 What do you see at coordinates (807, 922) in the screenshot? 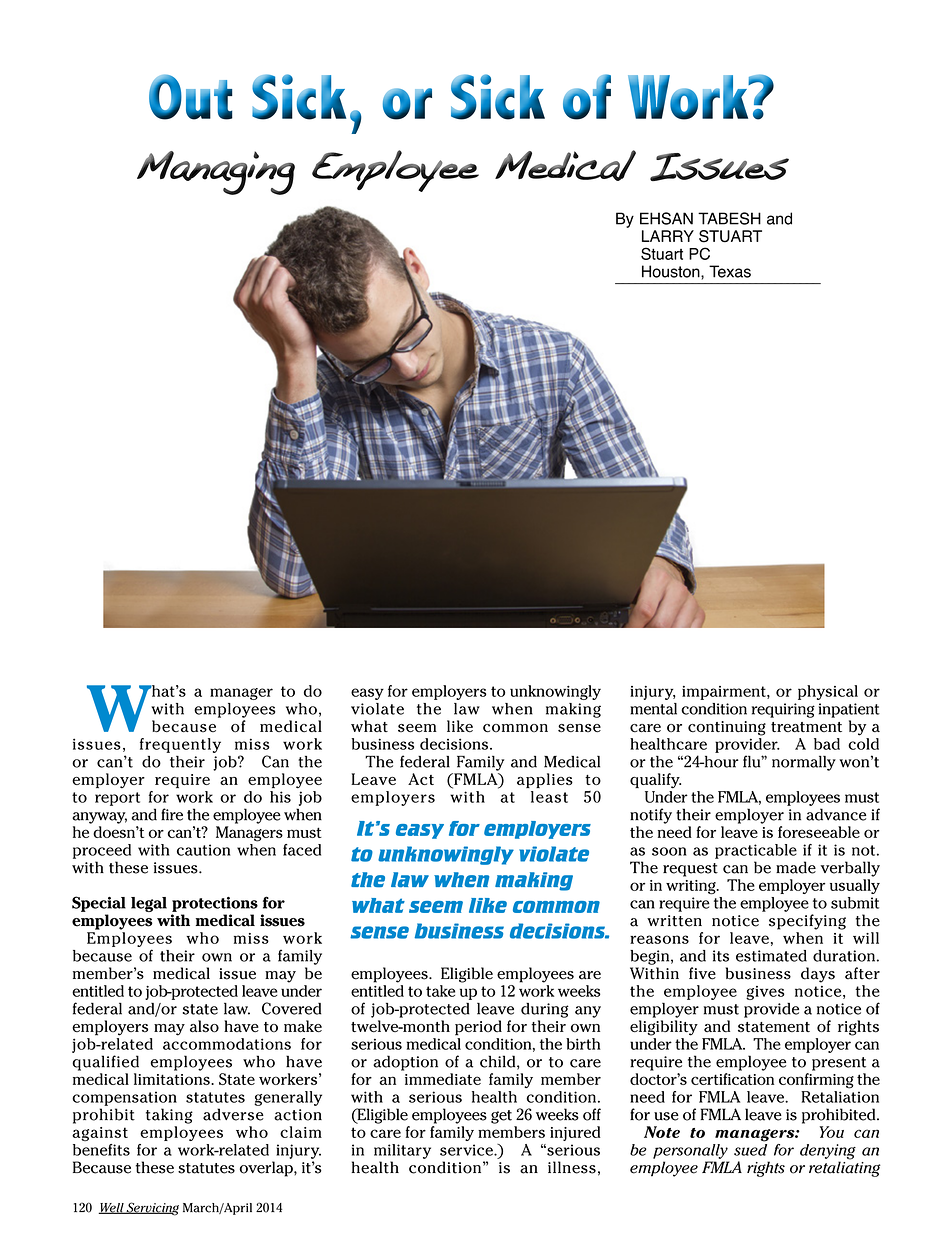
I see `specifying` at bounding box center [807, 922].
